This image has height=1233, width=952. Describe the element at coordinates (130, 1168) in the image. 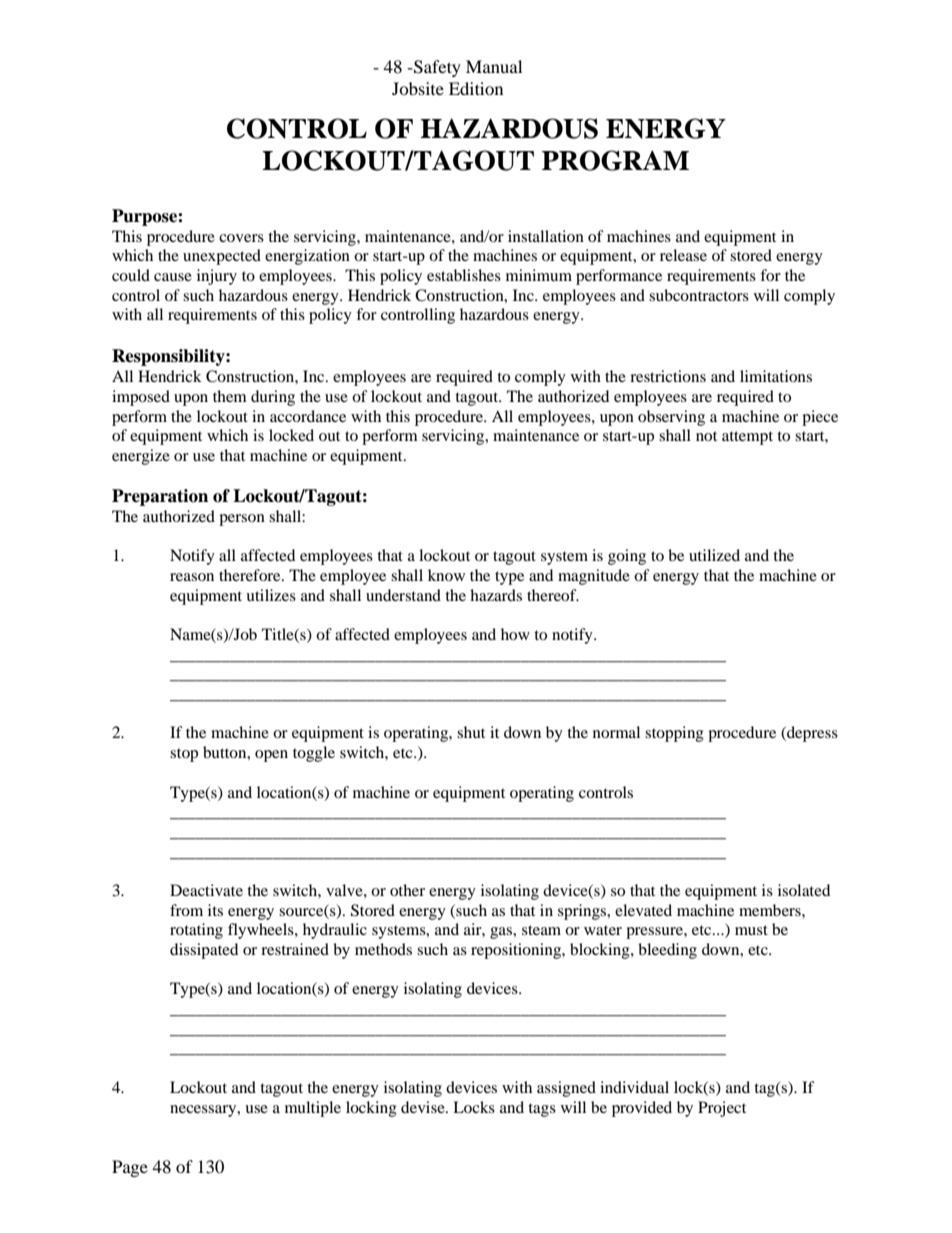

I see `Page` at that location.
